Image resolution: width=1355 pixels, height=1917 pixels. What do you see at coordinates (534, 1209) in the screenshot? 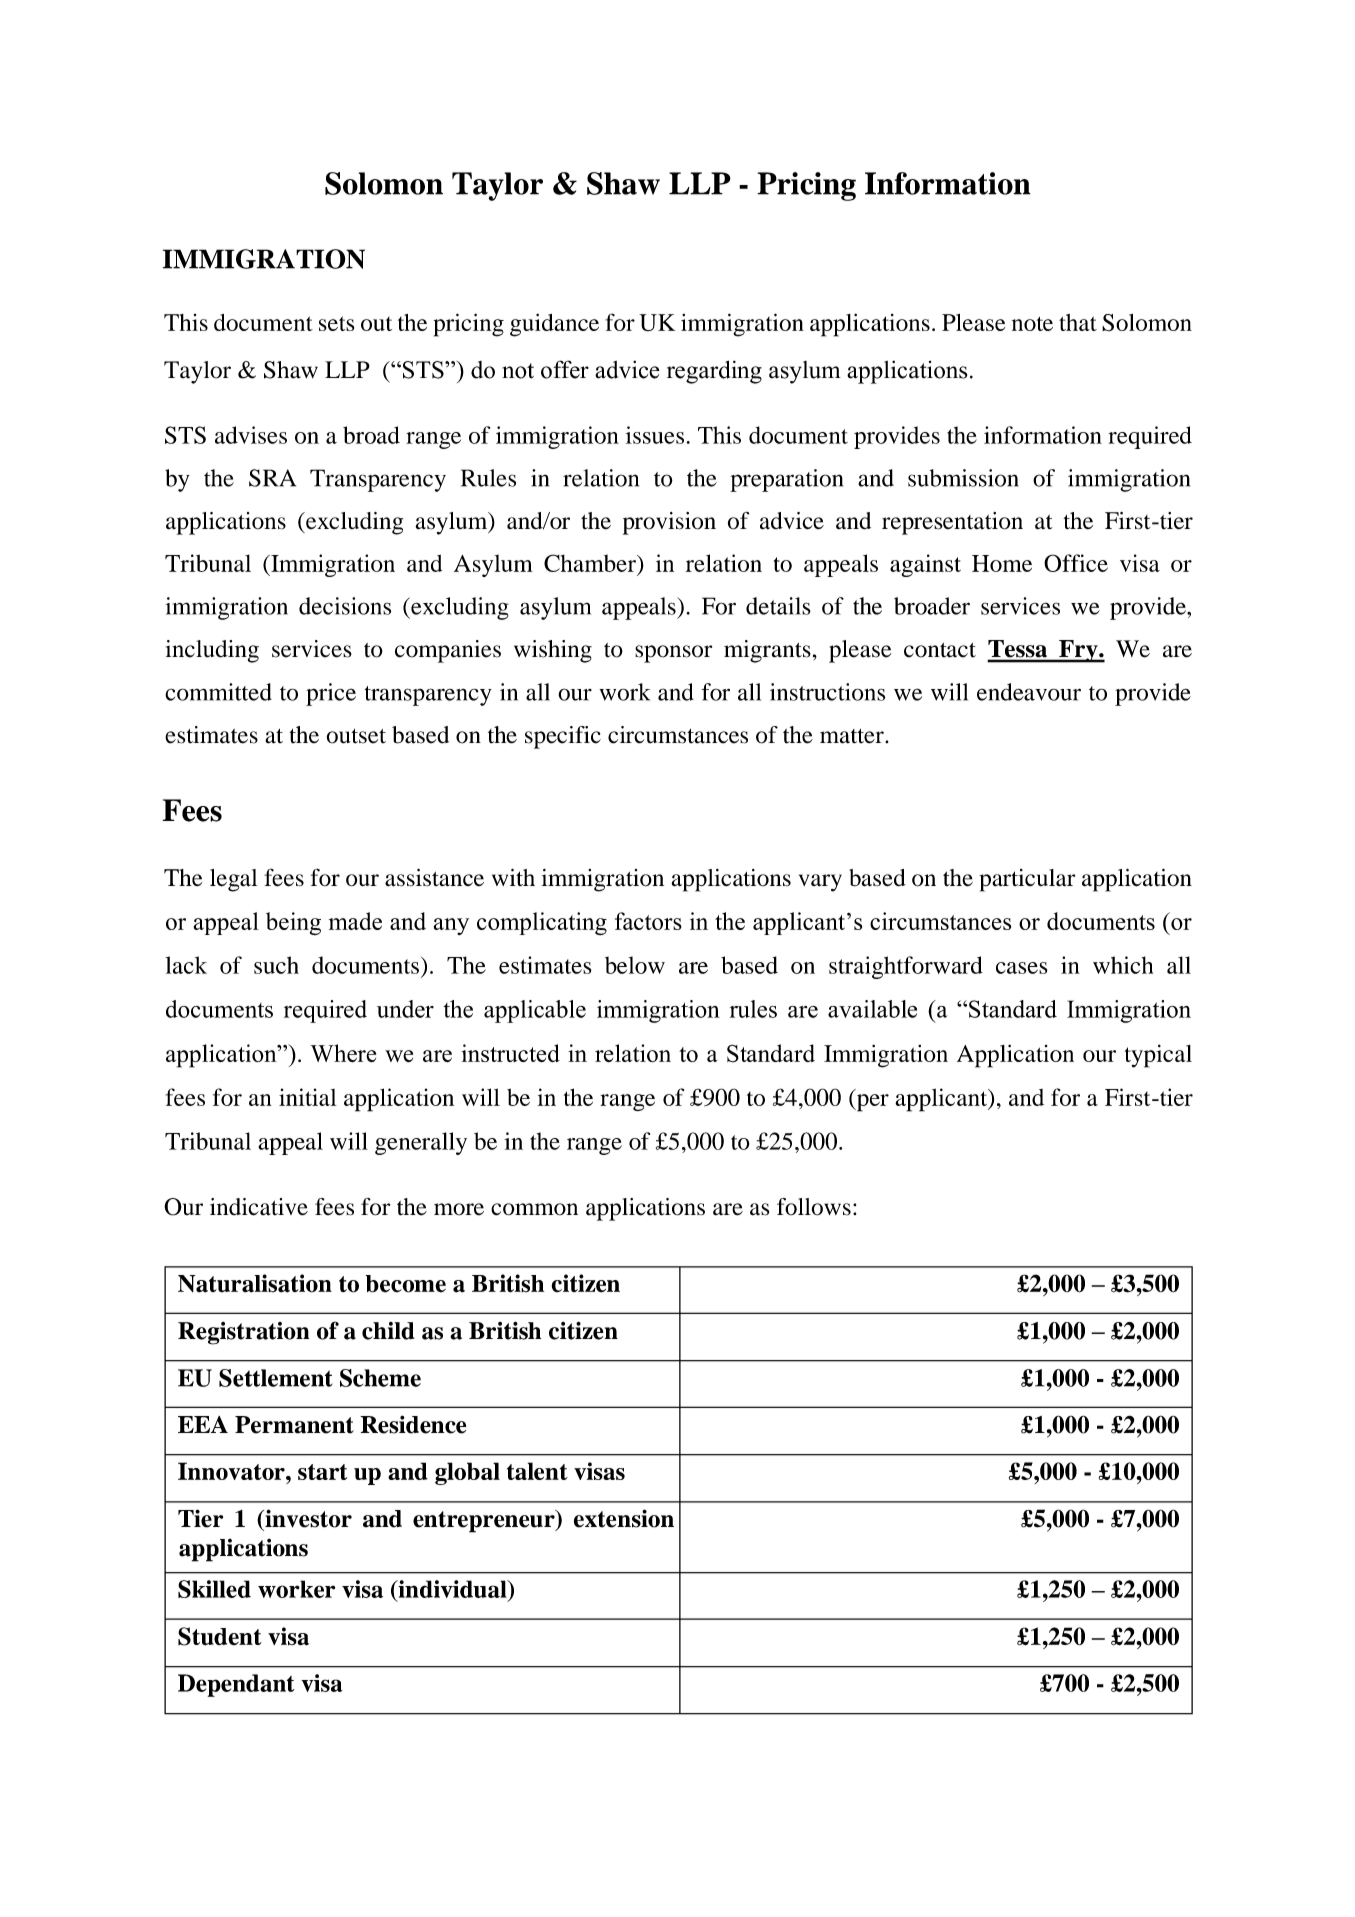
I see `common` at bounding box center [534, 1209].
